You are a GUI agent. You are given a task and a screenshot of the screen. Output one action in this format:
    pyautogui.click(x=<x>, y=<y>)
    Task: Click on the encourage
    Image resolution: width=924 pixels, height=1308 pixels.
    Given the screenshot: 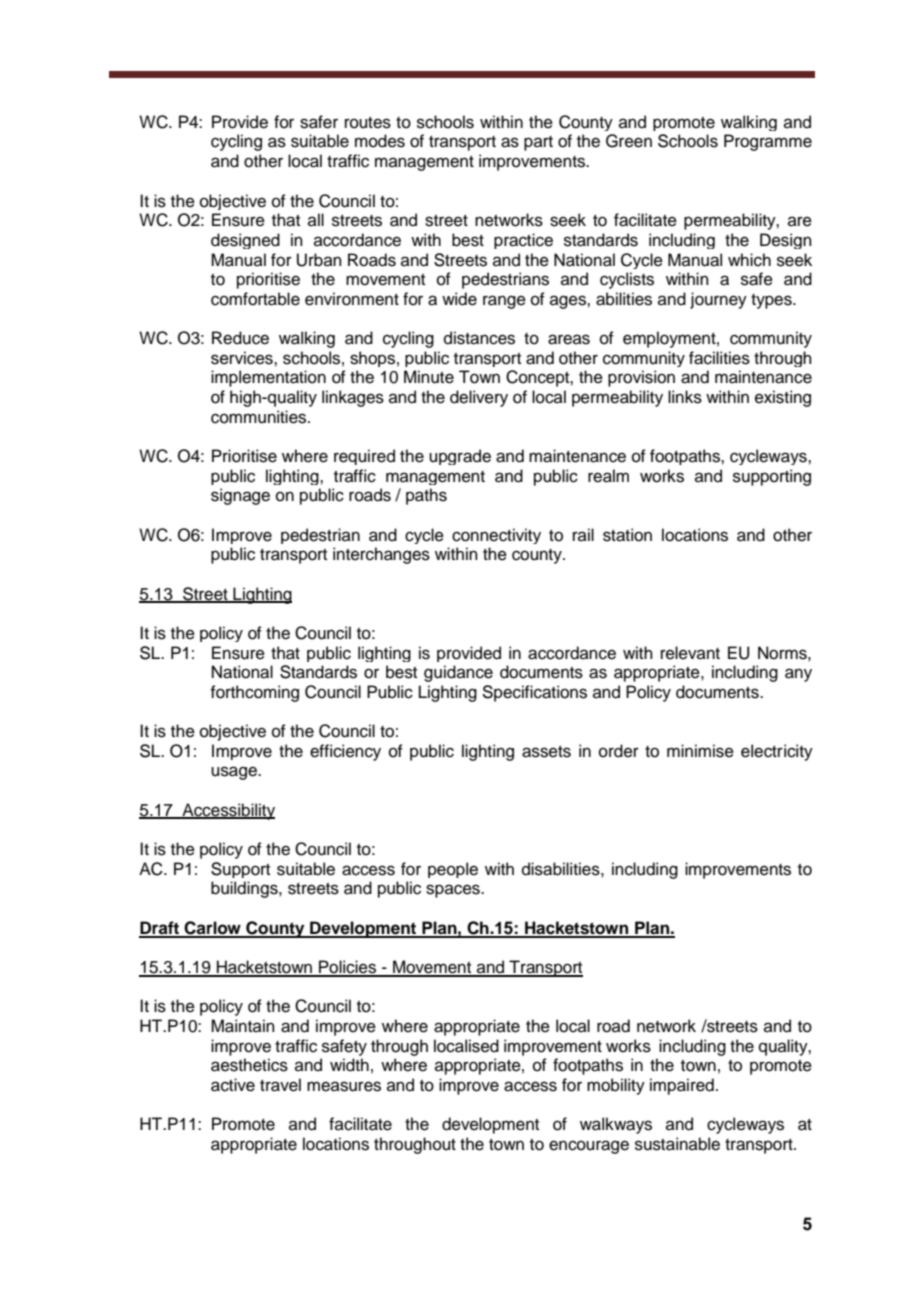 What is the action you would take?
    pyautogui.click(x=589, y=1147)
